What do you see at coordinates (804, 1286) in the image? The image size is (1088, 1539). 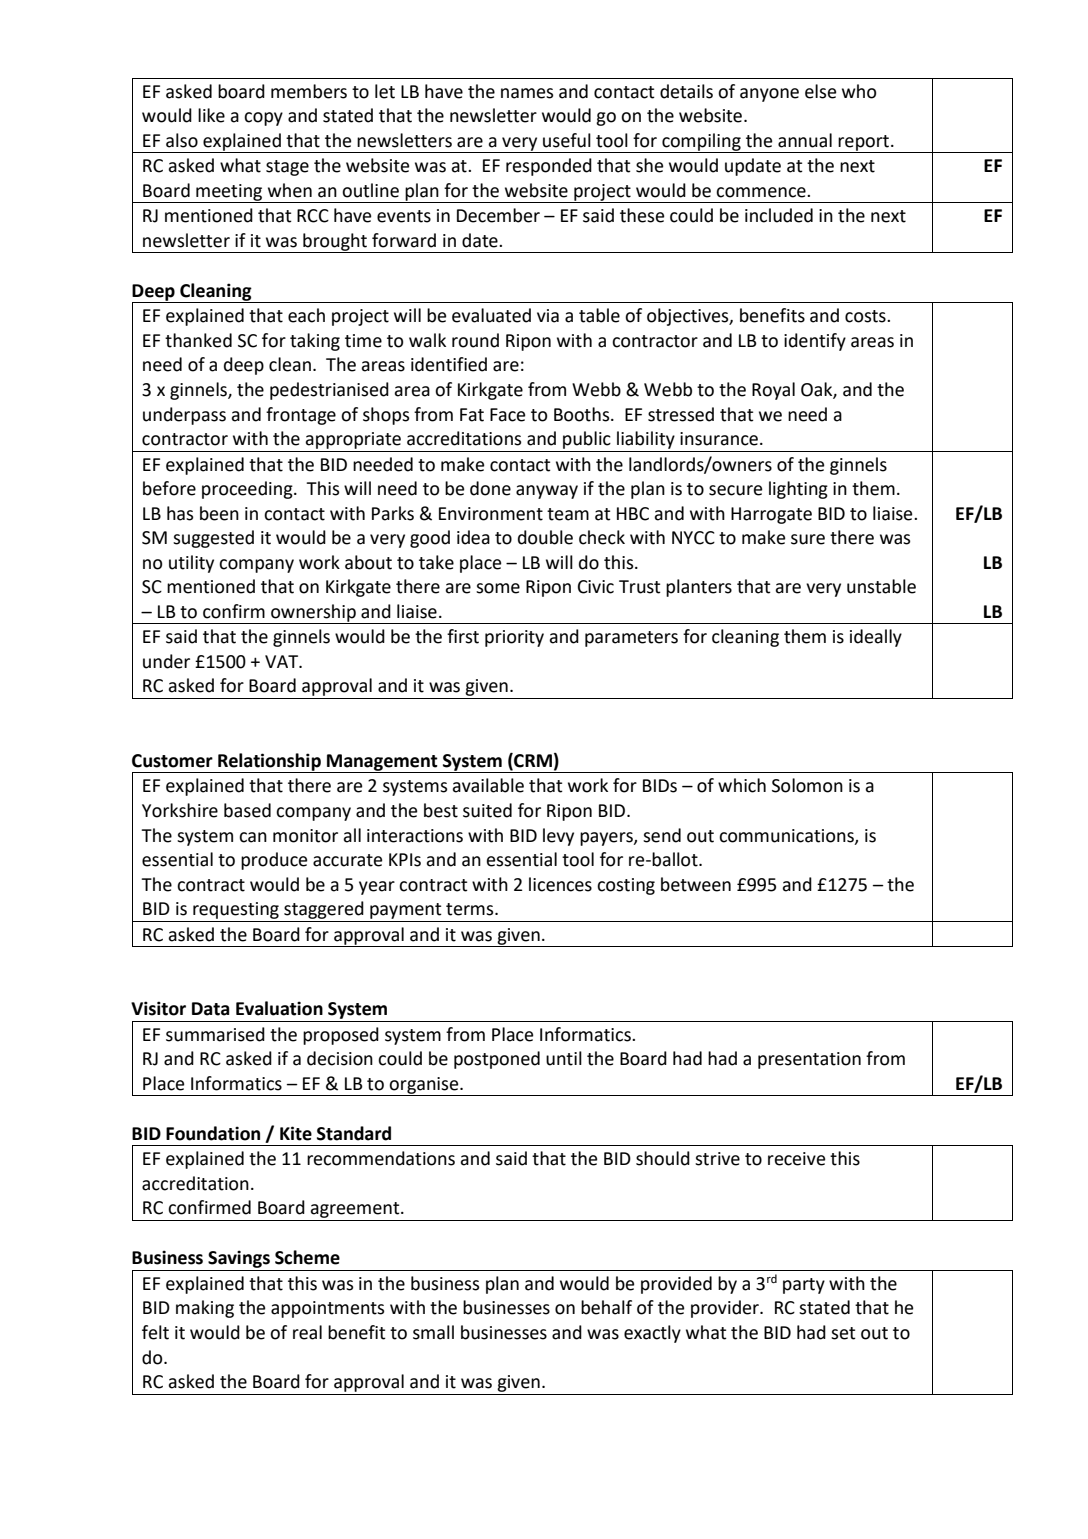 I see `party` at bounding box center [804, 1286].
